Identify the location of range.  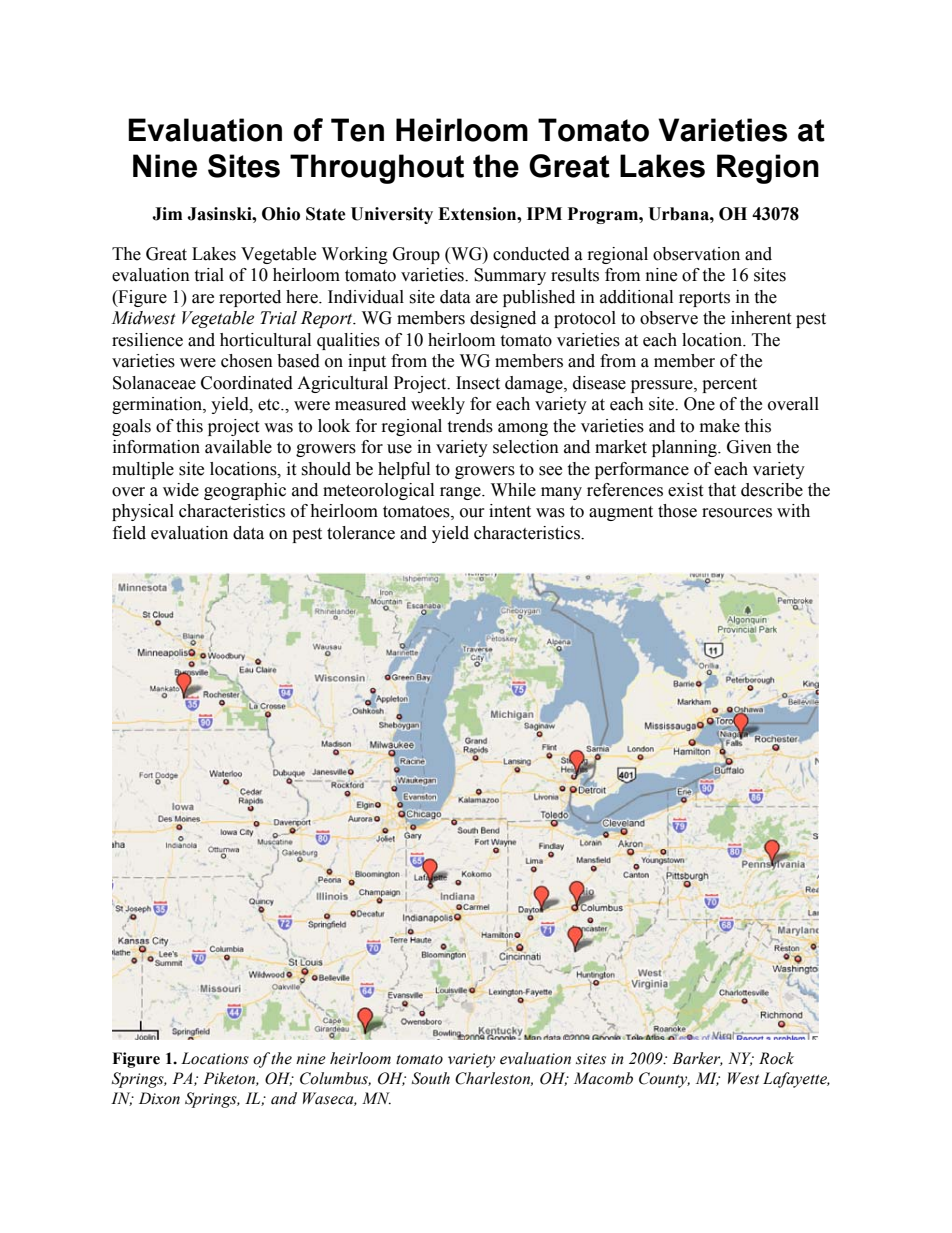
(461, 493).
